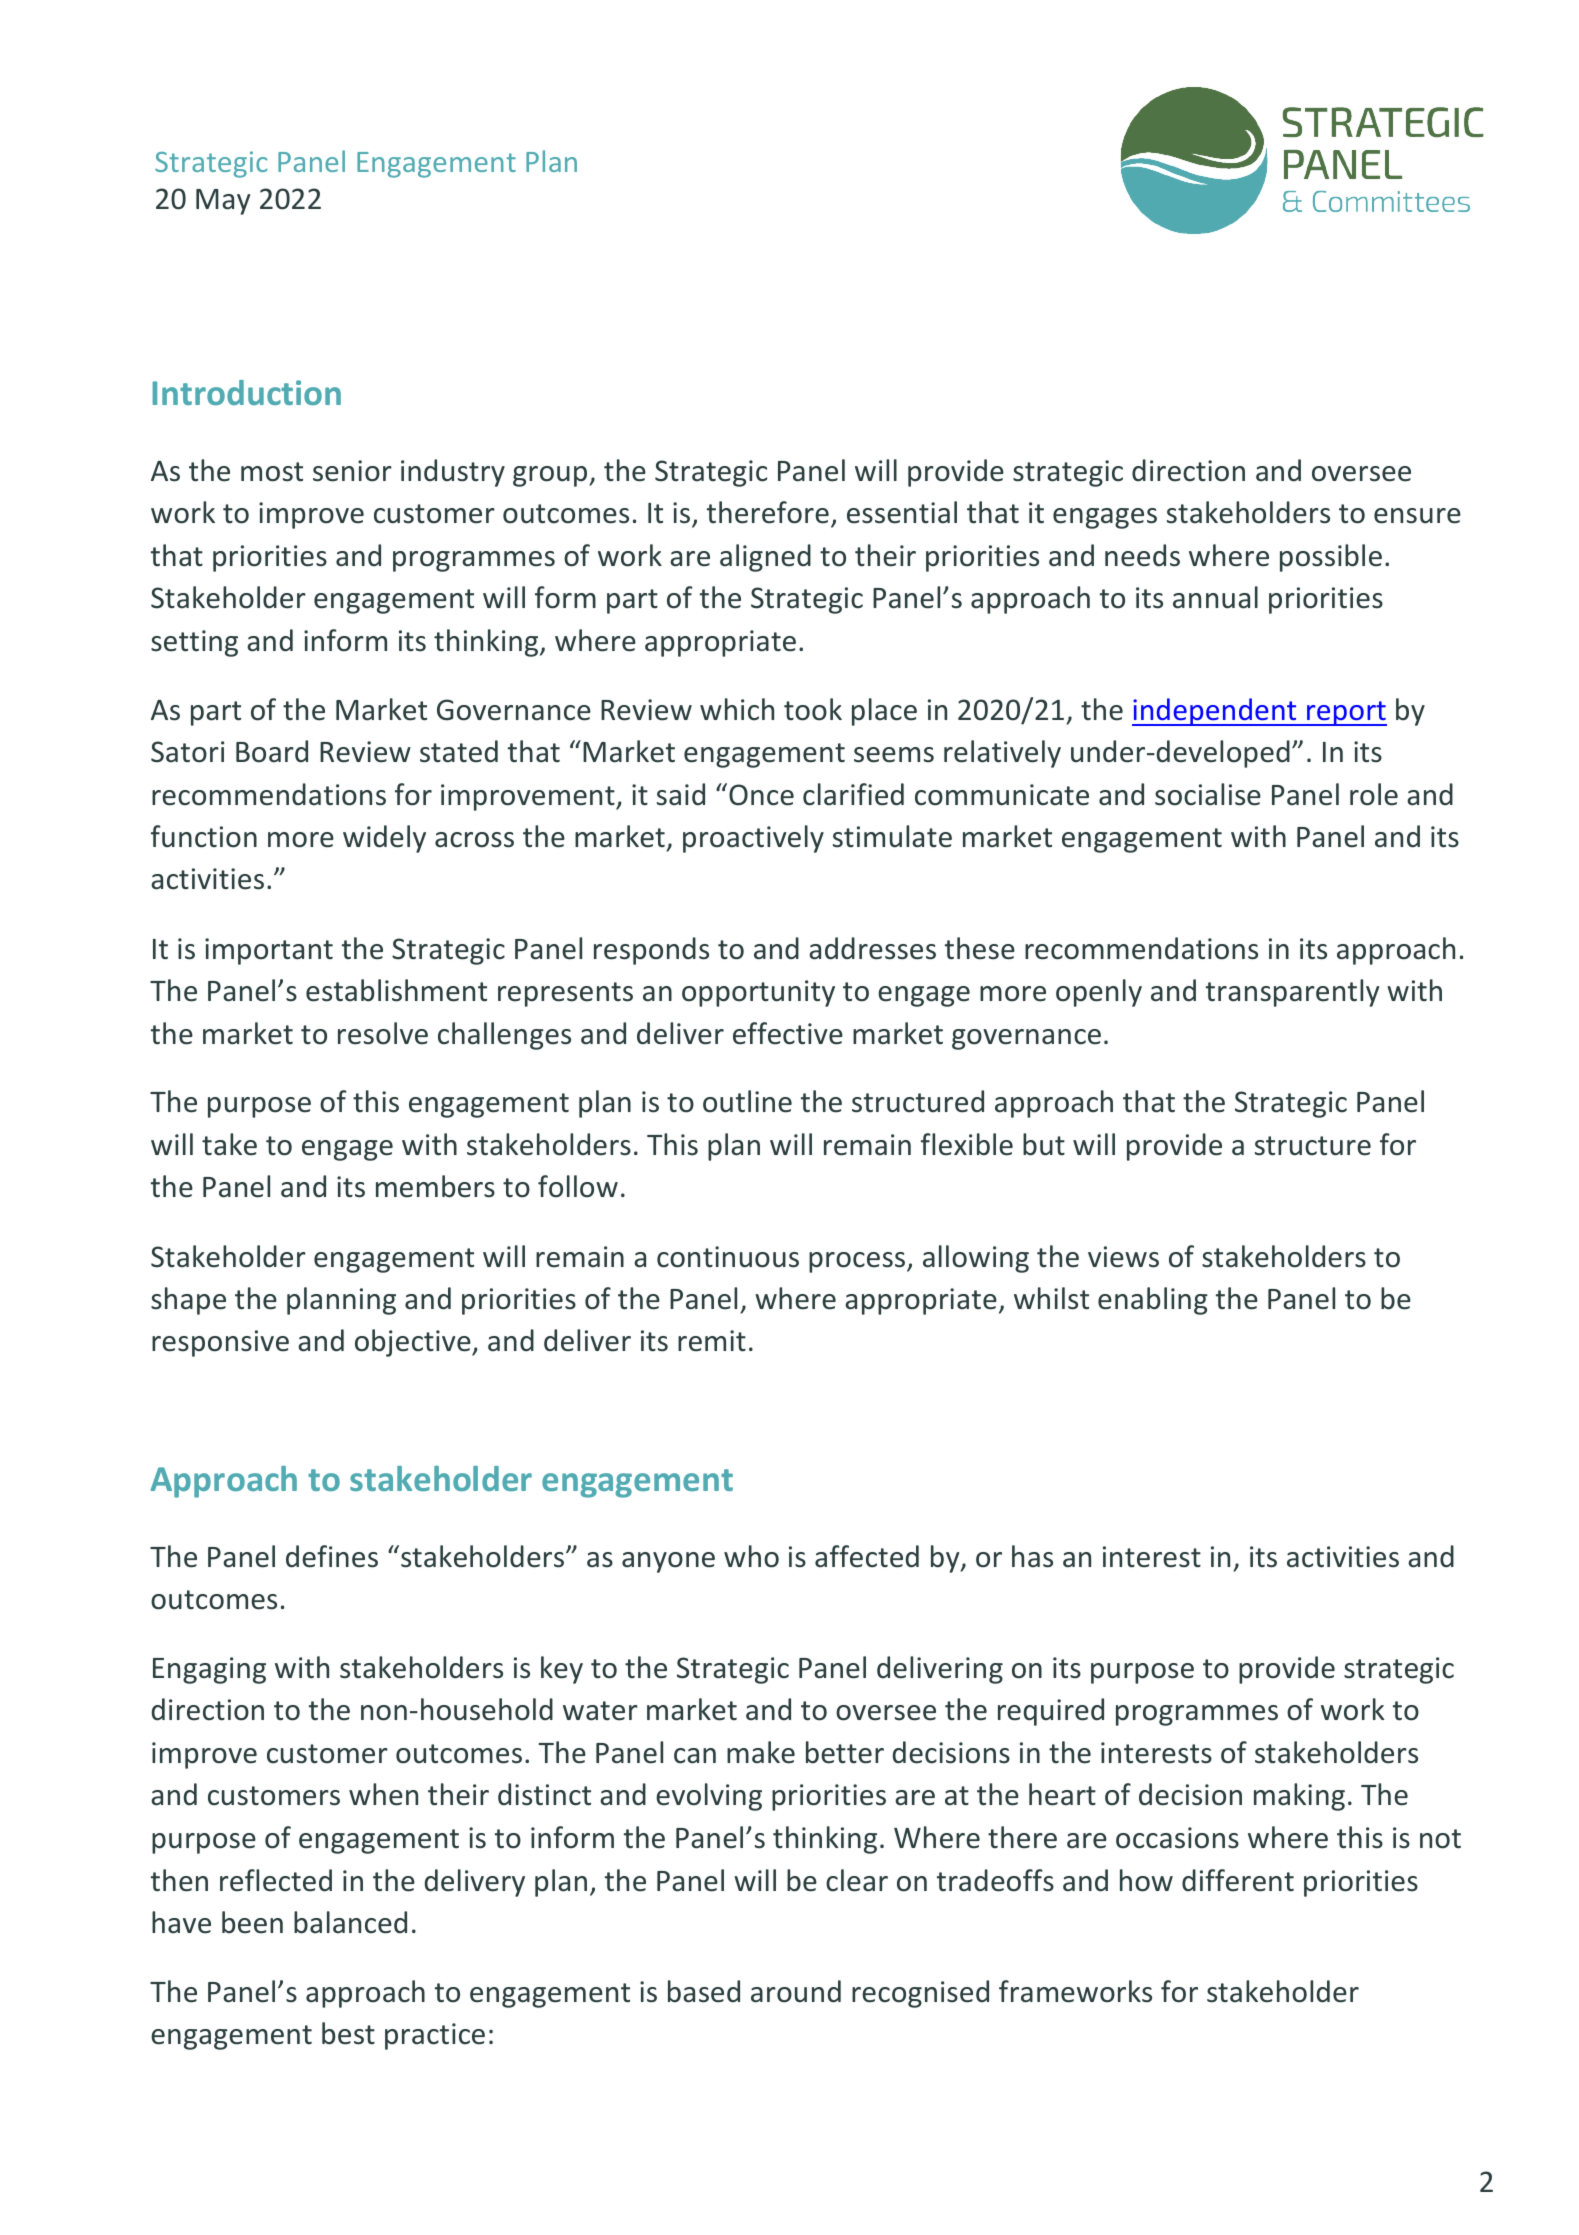  Describe the element at coordinates (1238, 1880) in the screenshot. I see `different` at that location.
